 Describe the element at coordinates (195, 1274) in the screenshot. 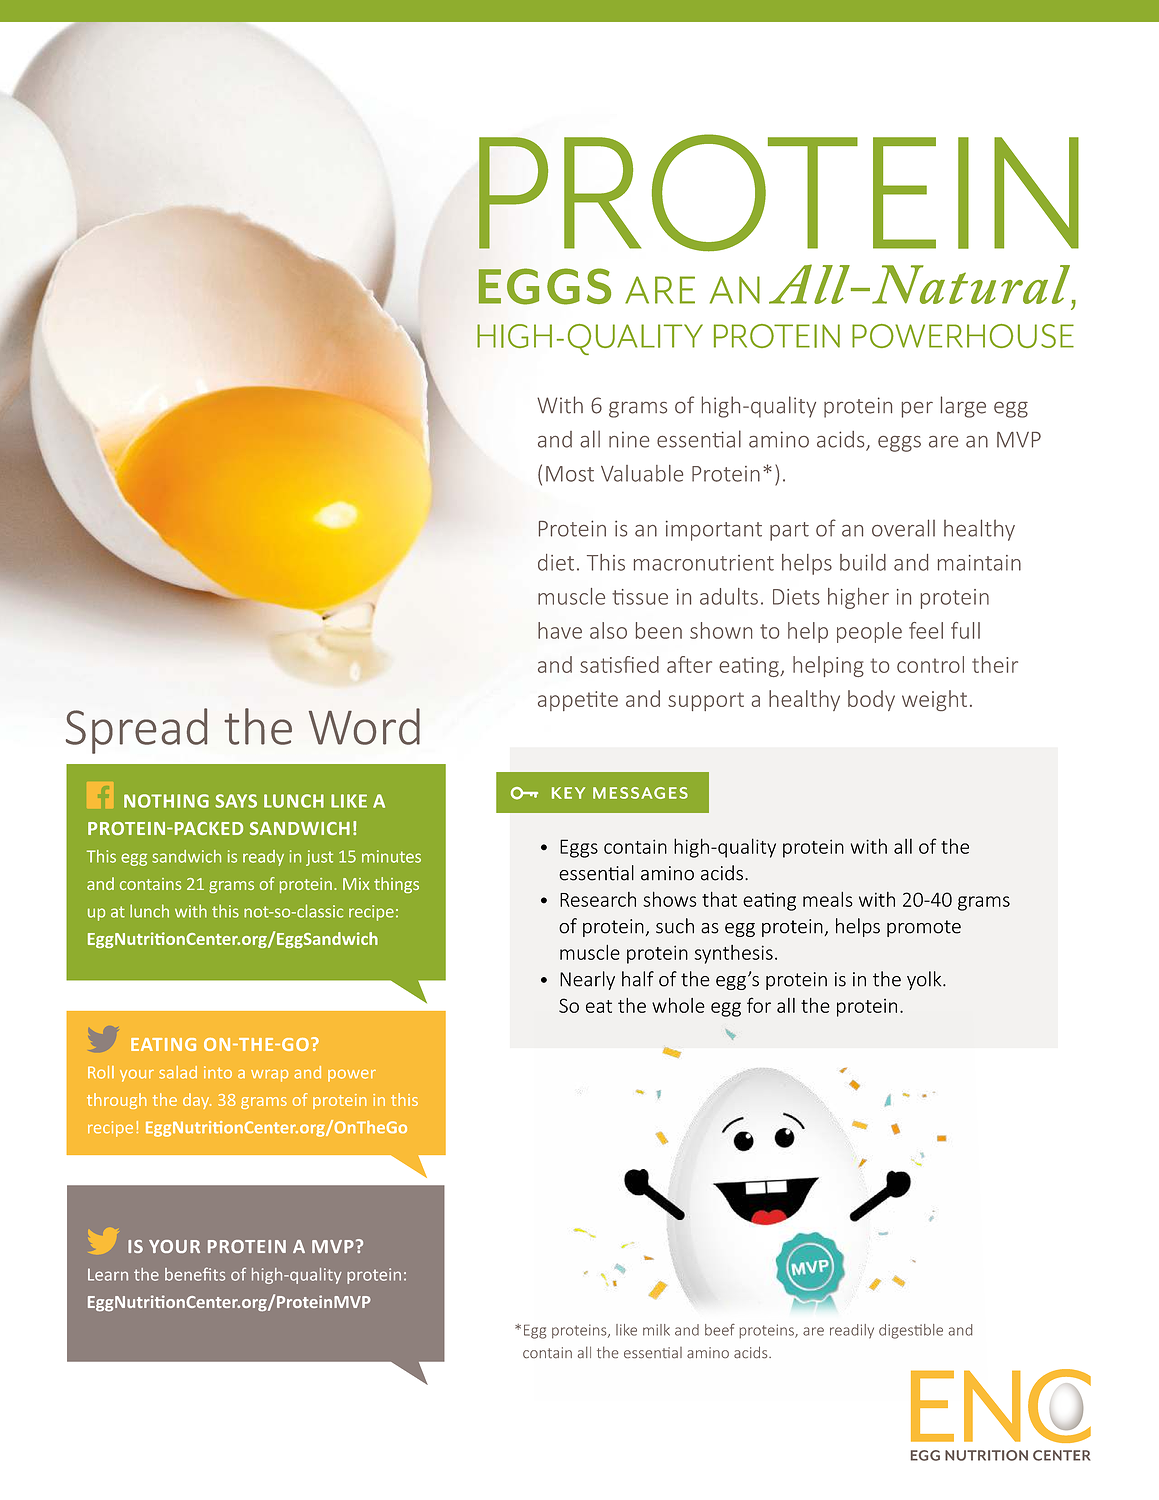

I see `benefits` at that location.
